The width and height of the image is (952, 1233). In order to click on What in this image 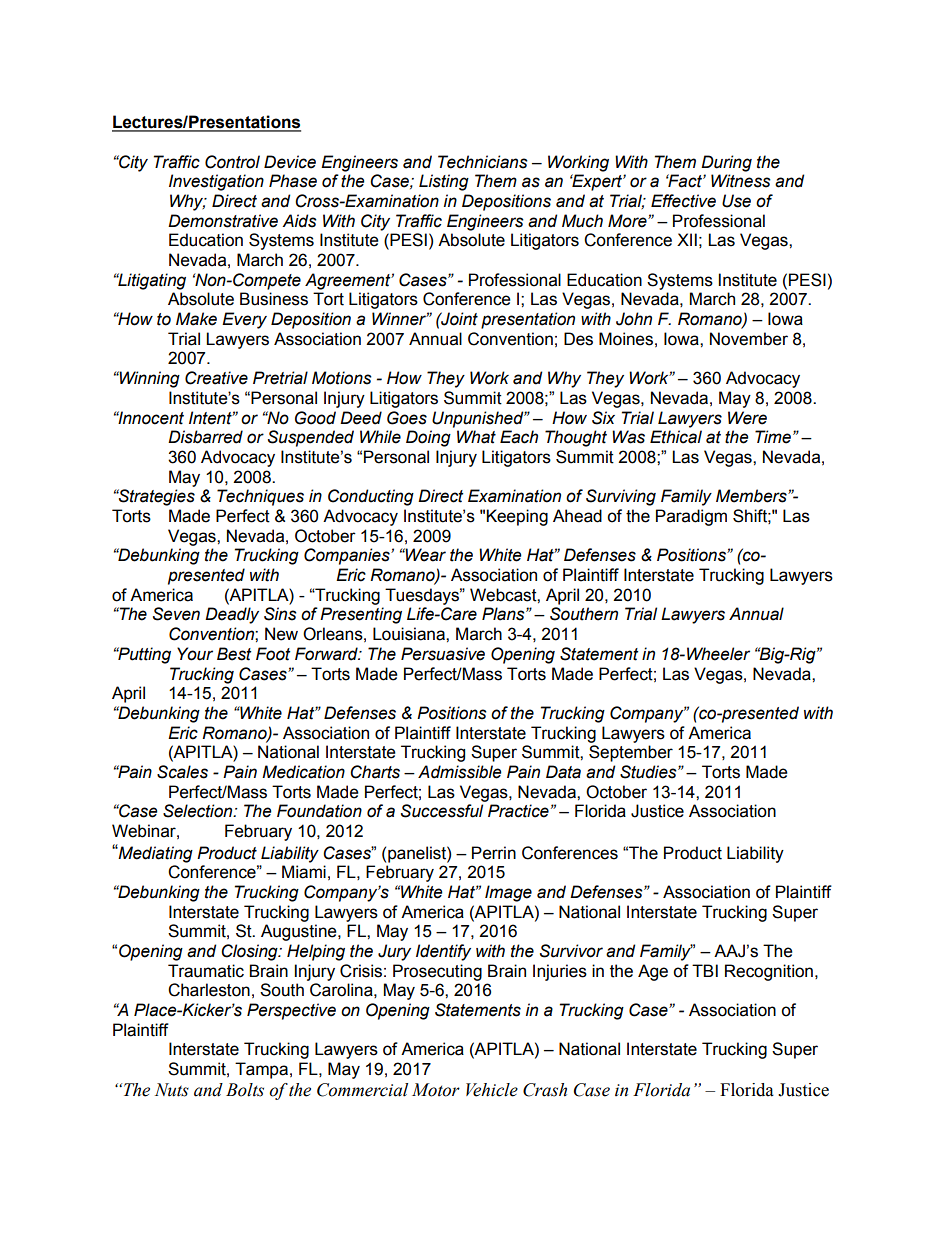, I will do `click(476, 437)`.
